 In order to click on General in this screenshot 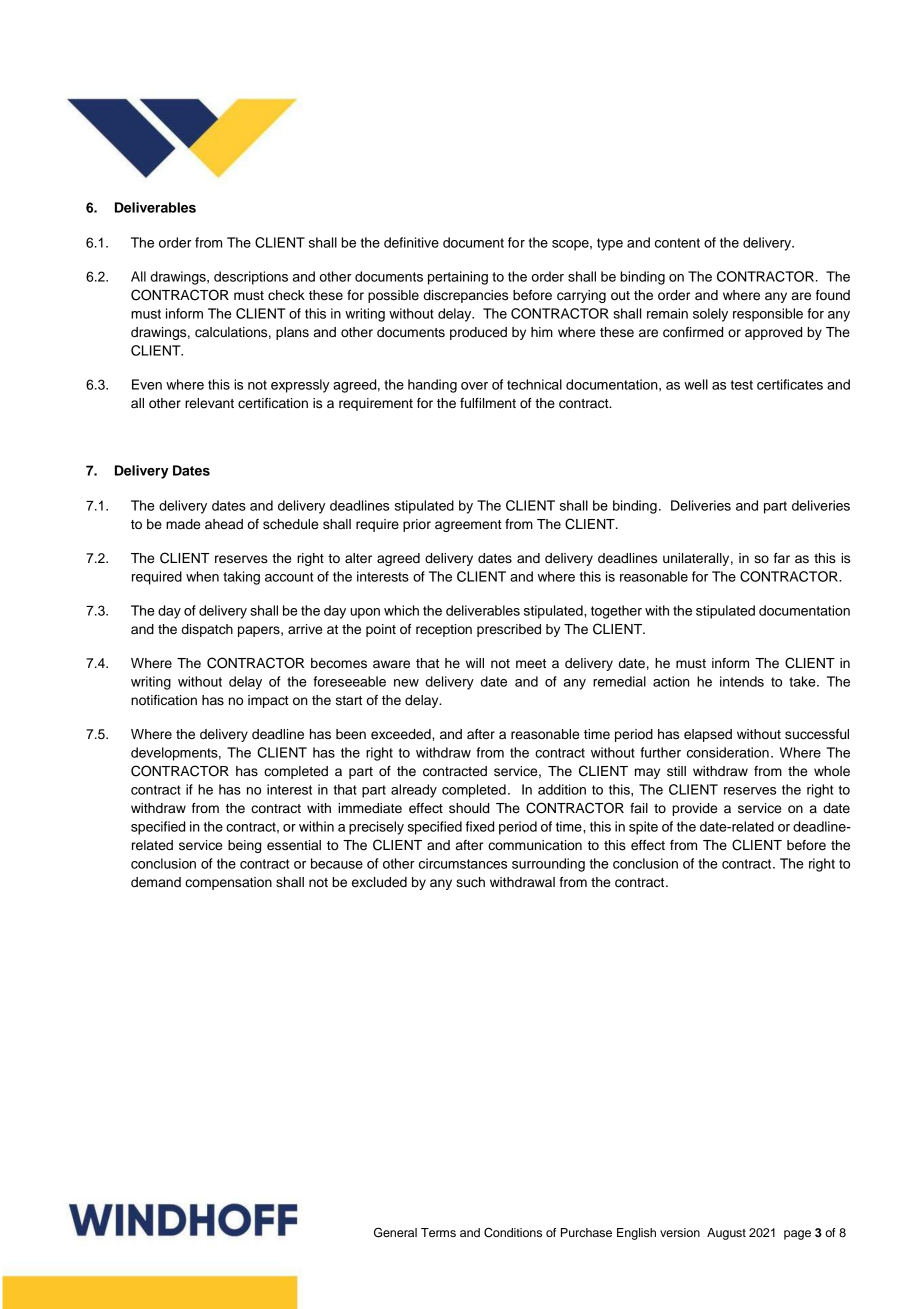, I will do `click(395, 1232)`.
